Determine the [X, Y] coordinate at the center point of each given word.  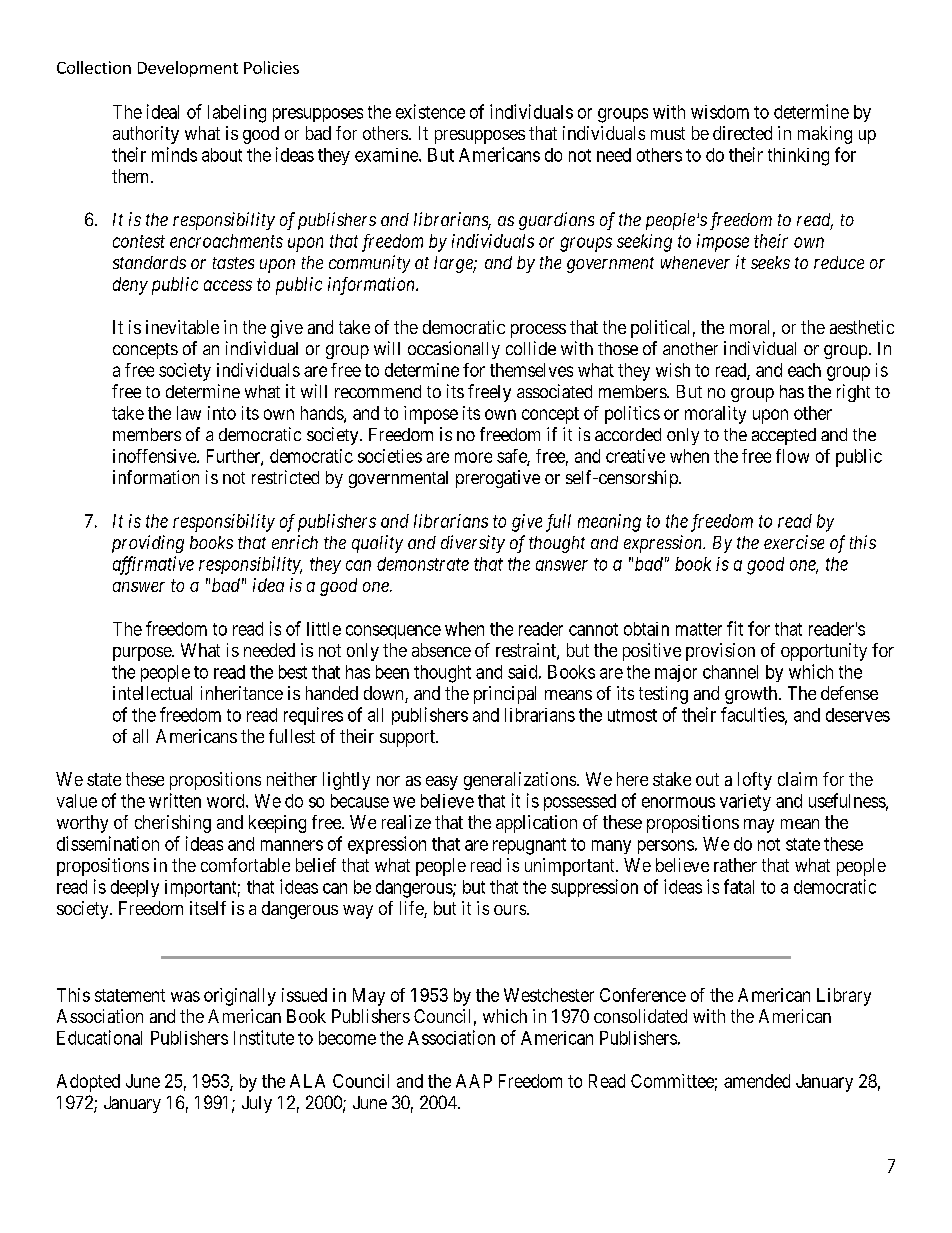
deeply [135, 888]
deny [130, 286]
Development [188, 69]
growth [752, 695]
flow [792, 456]
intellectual [152, 693]
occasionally [454, 350]
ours [510, 910]
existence [430, 111]
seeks [770, 262]
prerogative [498, 479]
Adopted [88, 1083]
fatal [739, 886]
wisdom [720, 112]
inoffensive [155, 456]
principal [505, 695]
